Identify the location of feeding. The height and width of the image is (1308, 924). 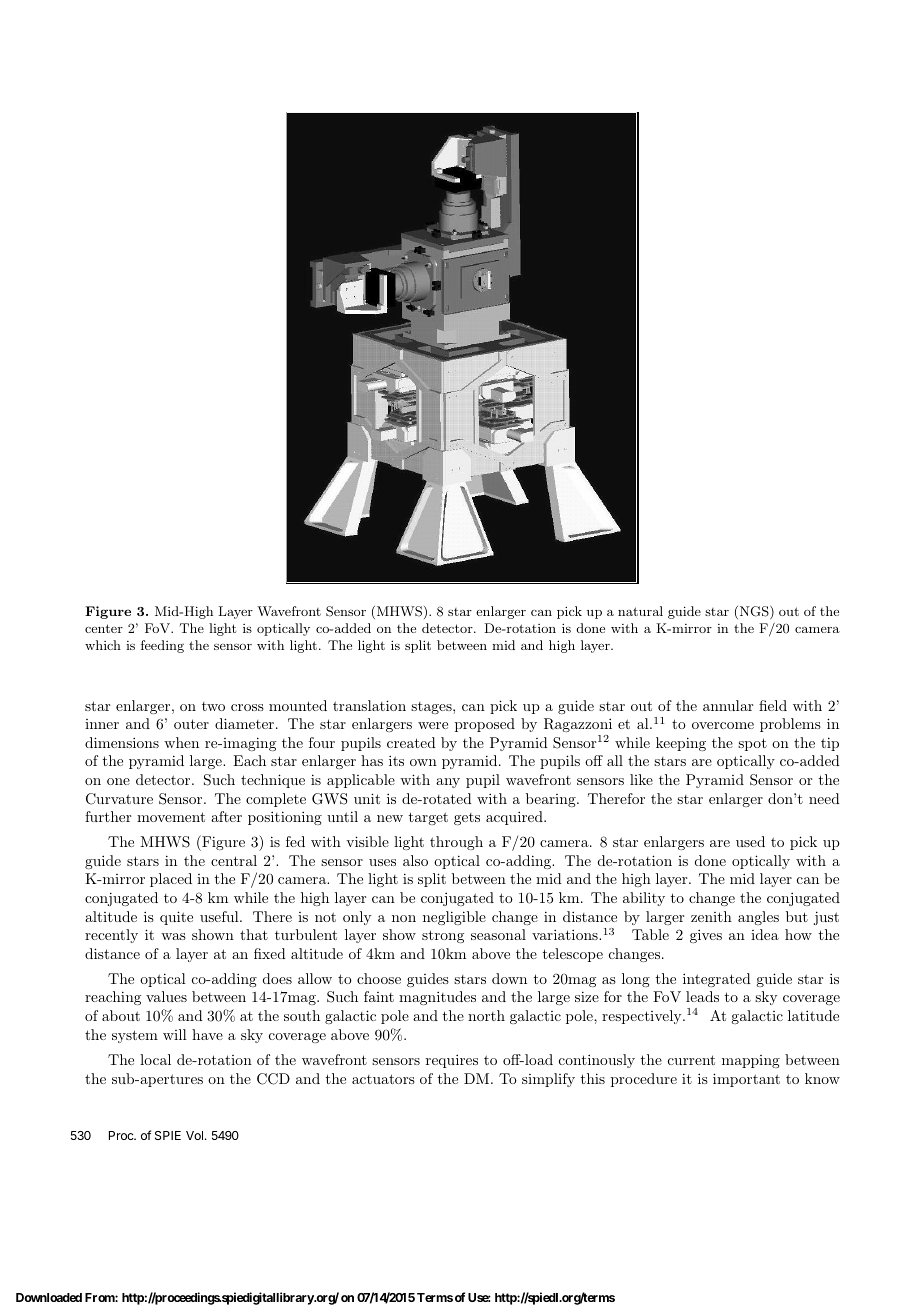
(162, 646).
